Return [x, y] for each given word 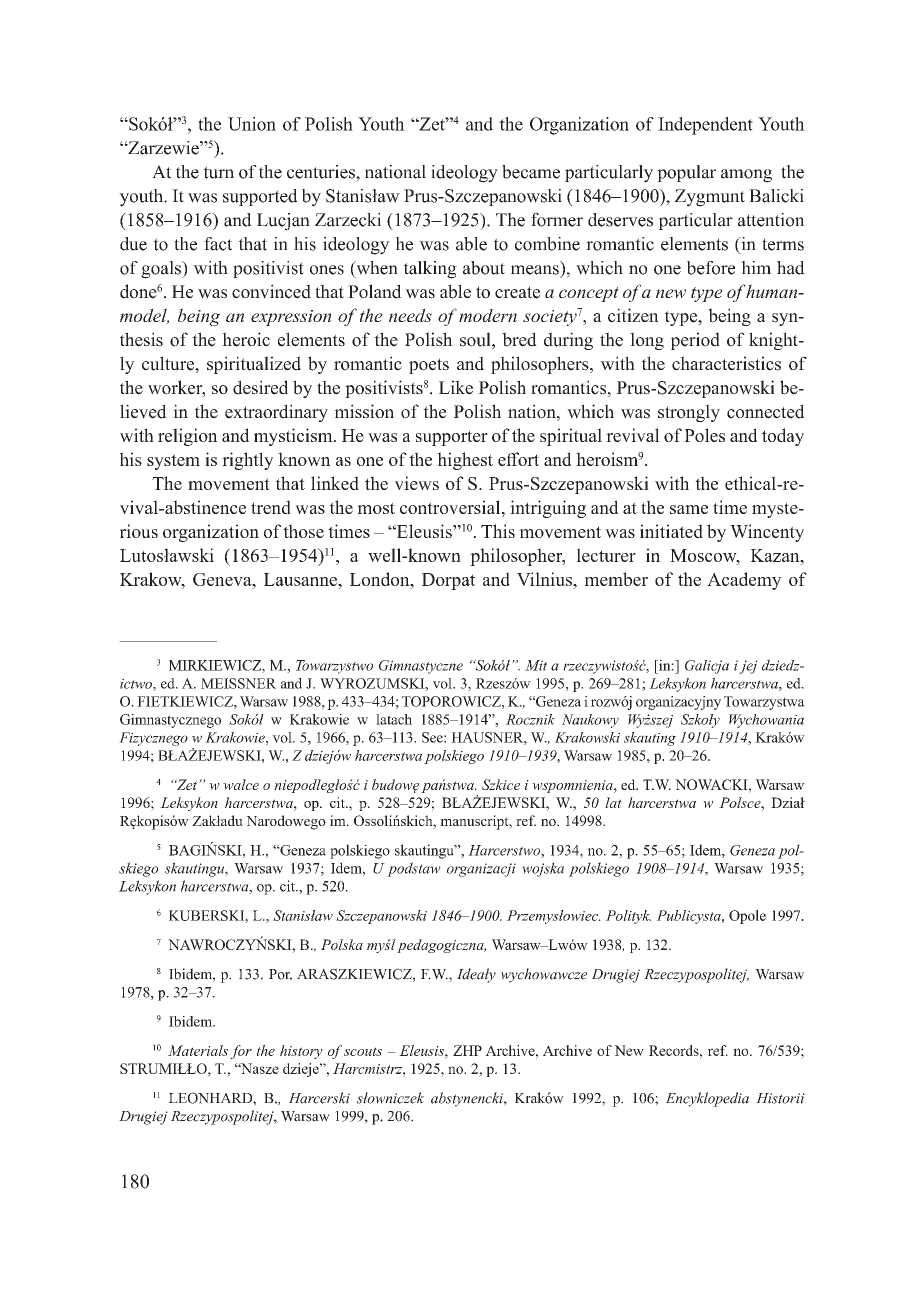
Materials [198, 1050]
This [498, 531]
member [616, 579]
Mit [536, 665]
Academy [744, 581]
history [301, 1052]
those [303, 531]
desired [260, 387]
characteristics [726, 363]
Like [456, 387]
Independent [705, 126]
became [531, 172]
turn [218, 172]
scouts [363, 1051]
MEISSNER [238, 683]
